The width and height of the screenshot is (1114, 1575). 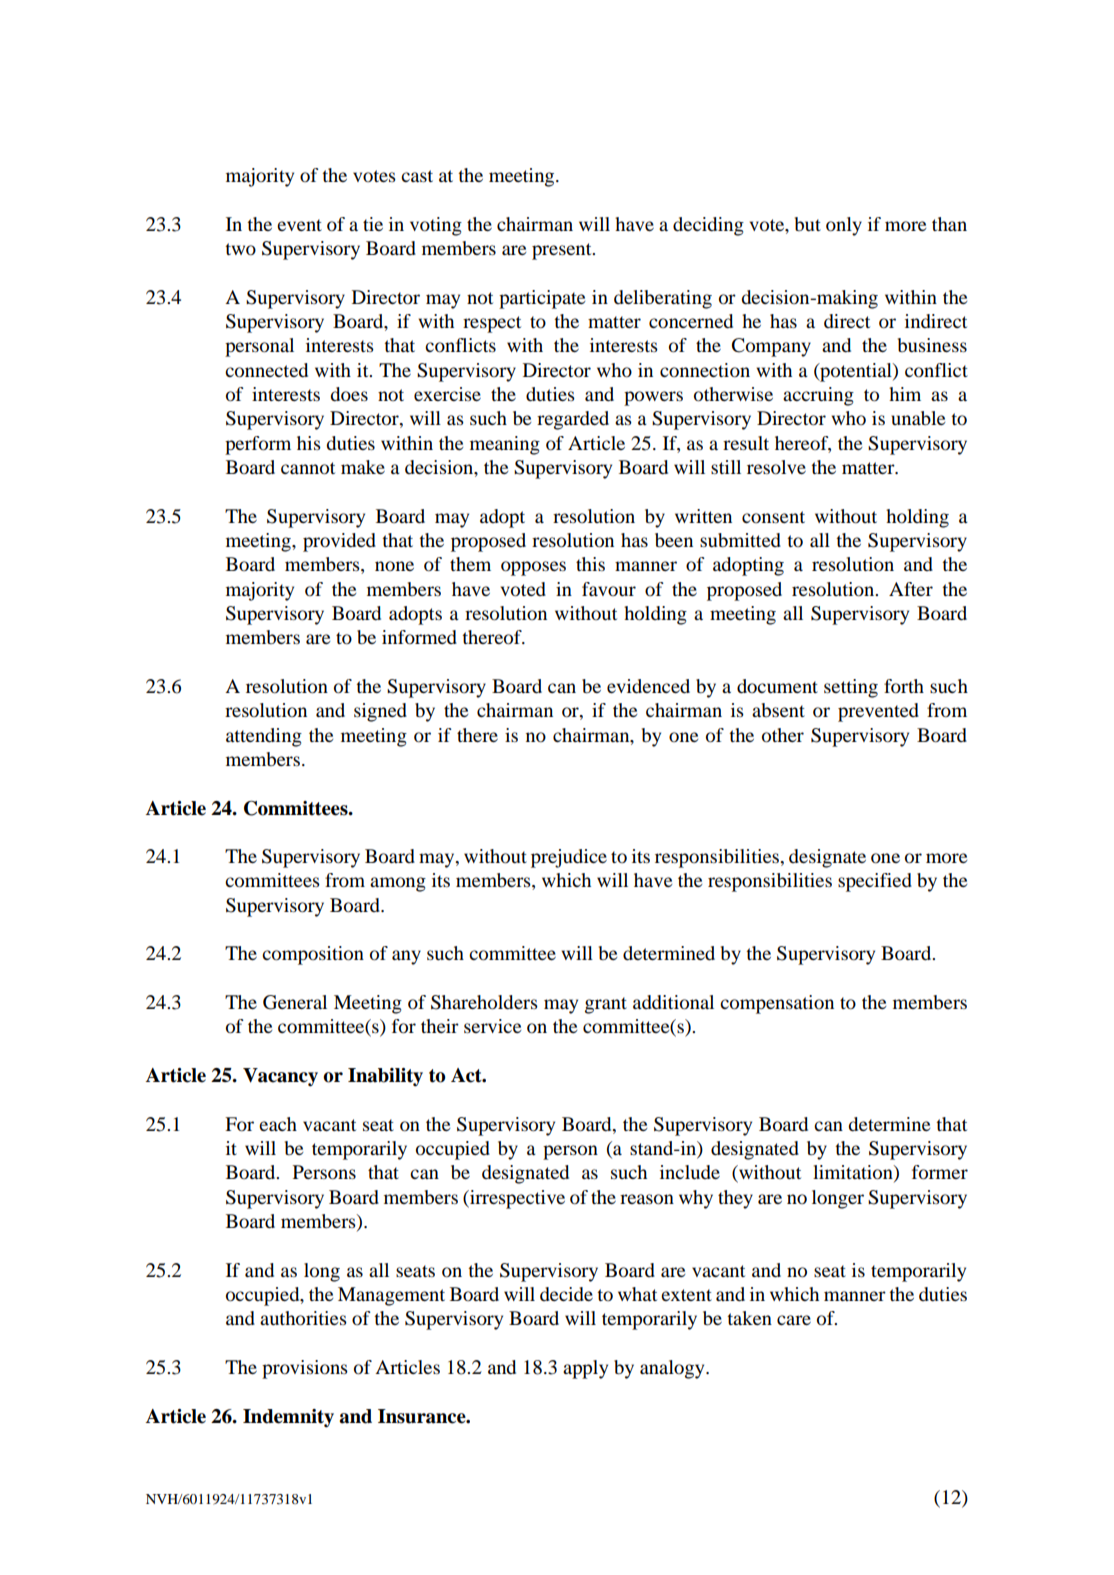 What do you see at coordinates (563, 251) in the screenshot?
I see `present` at bounding box center [563, 251].
